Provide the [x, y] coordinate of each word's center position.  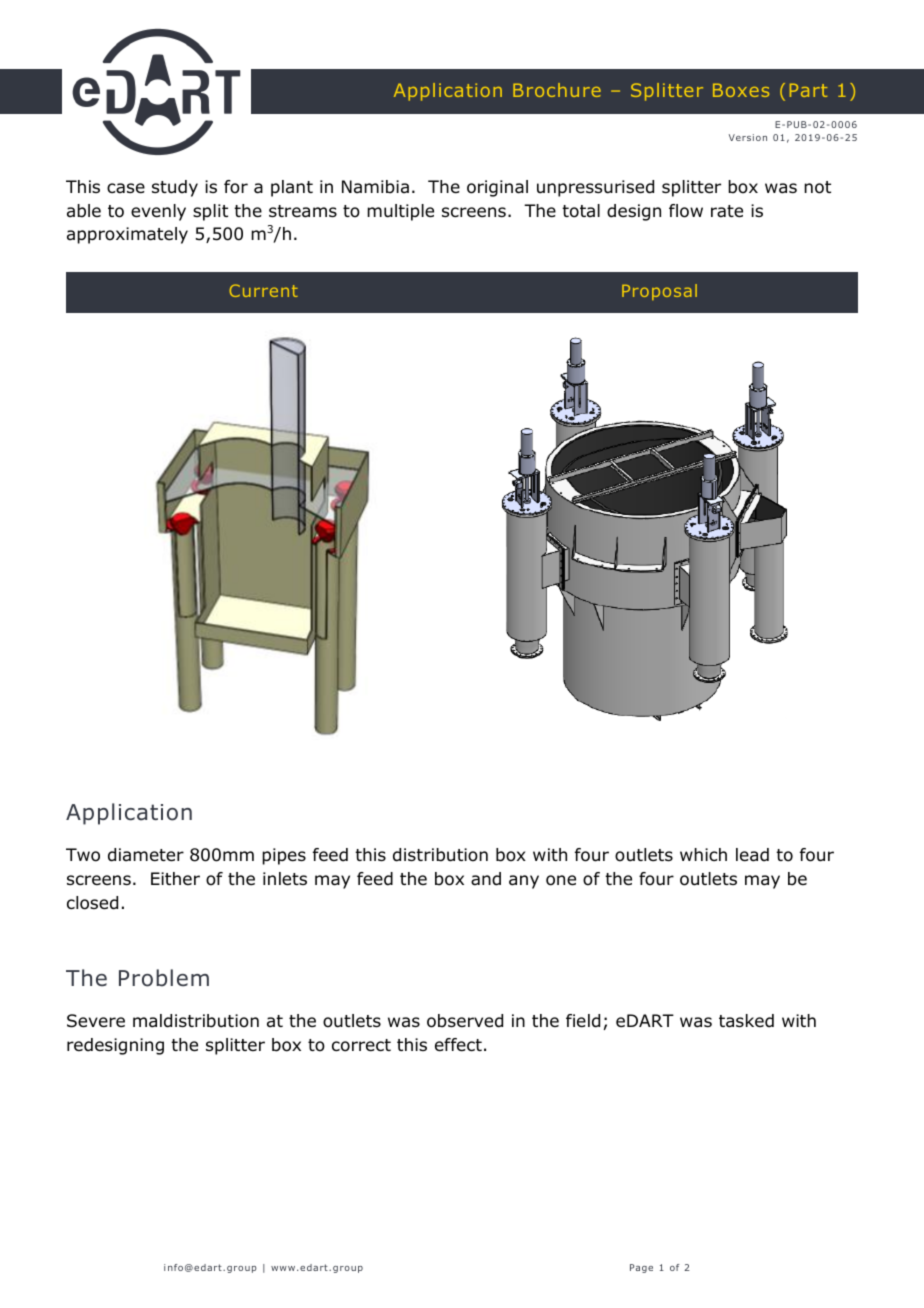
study [175, 188]
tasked [746, 1021]
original [497, 188]
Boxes [741, 90]
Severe [96, 1021]
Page [641, 1268]
